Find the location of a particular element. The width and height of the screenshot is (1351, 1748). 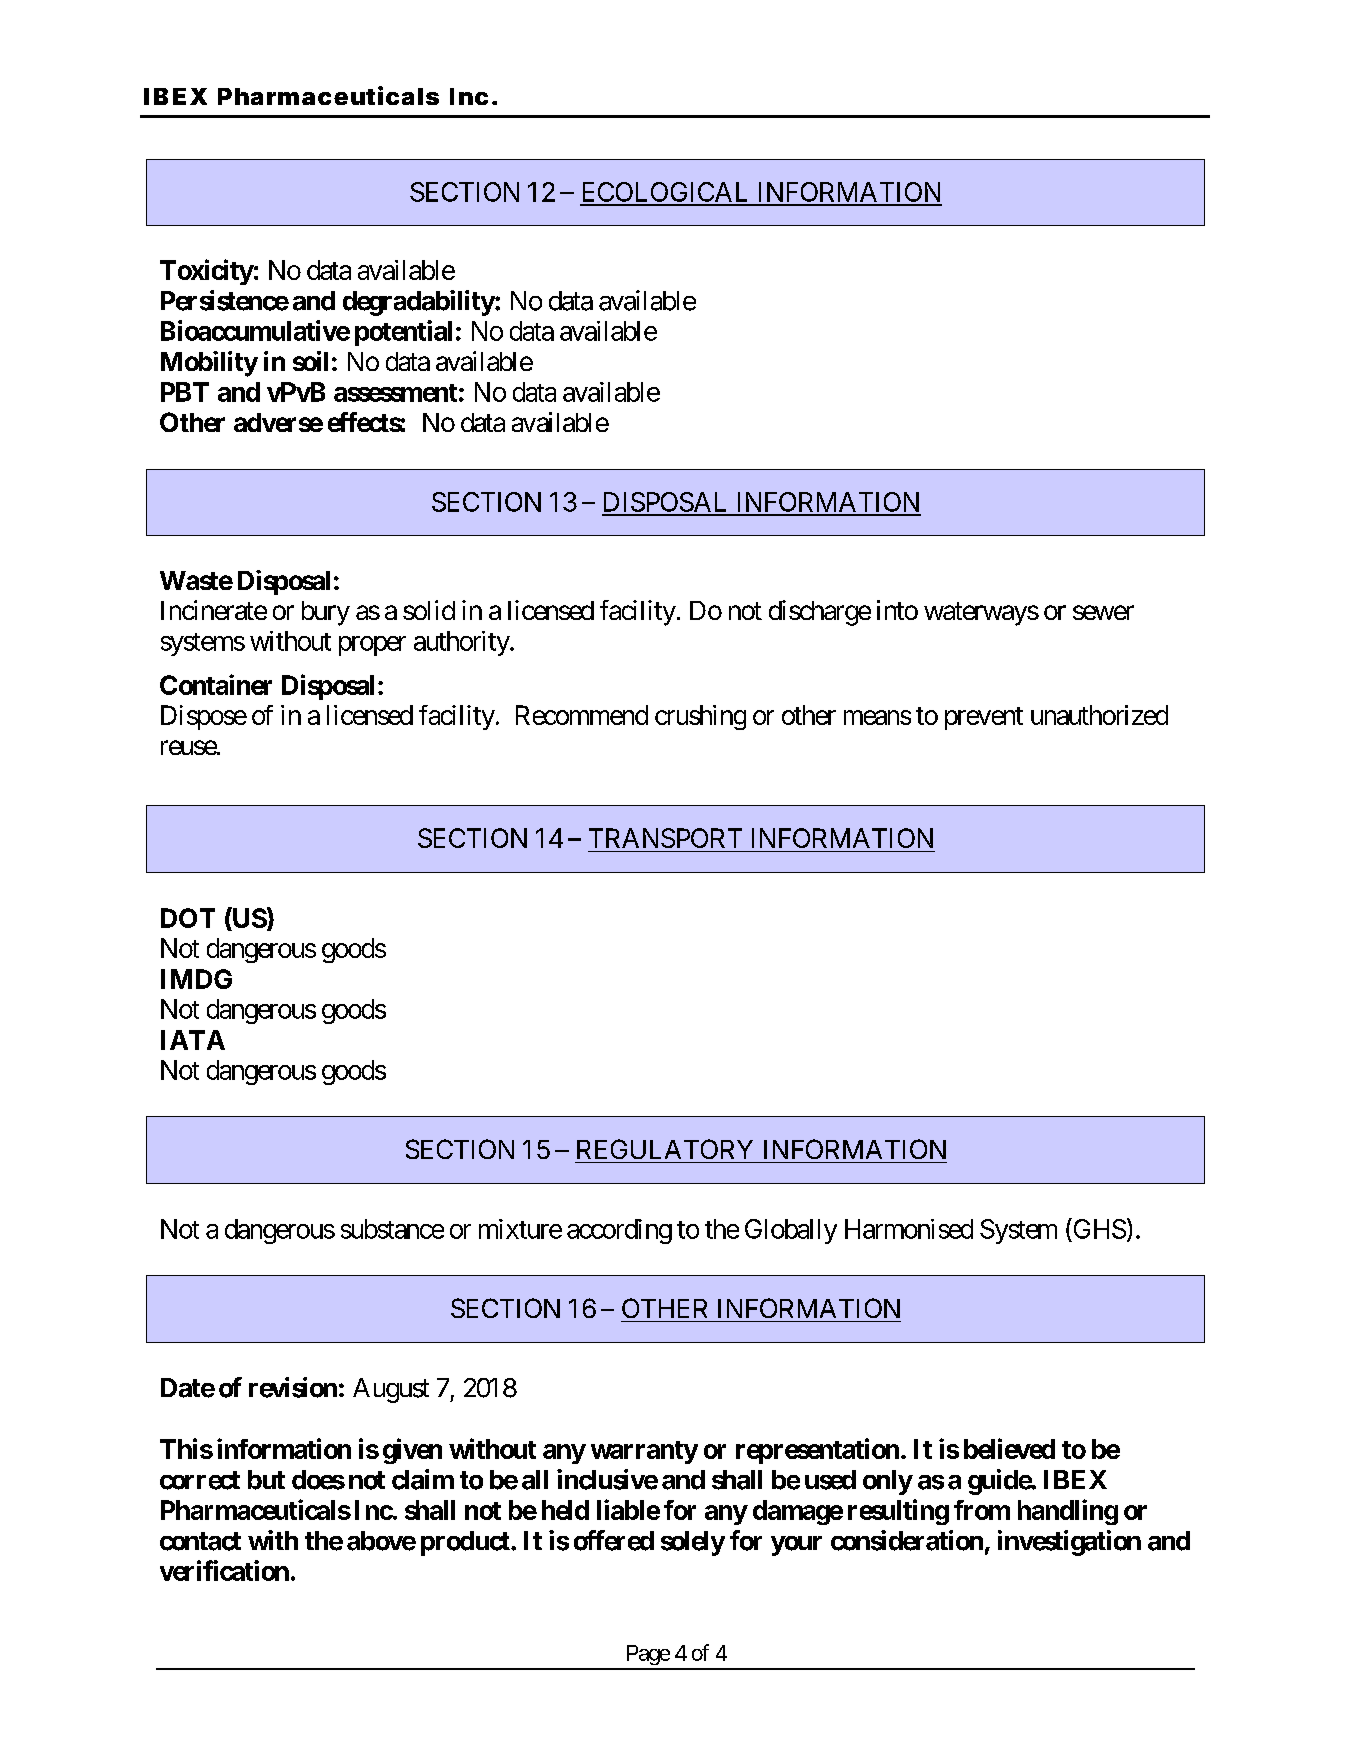

potential is located at coordinates (403, 333).
